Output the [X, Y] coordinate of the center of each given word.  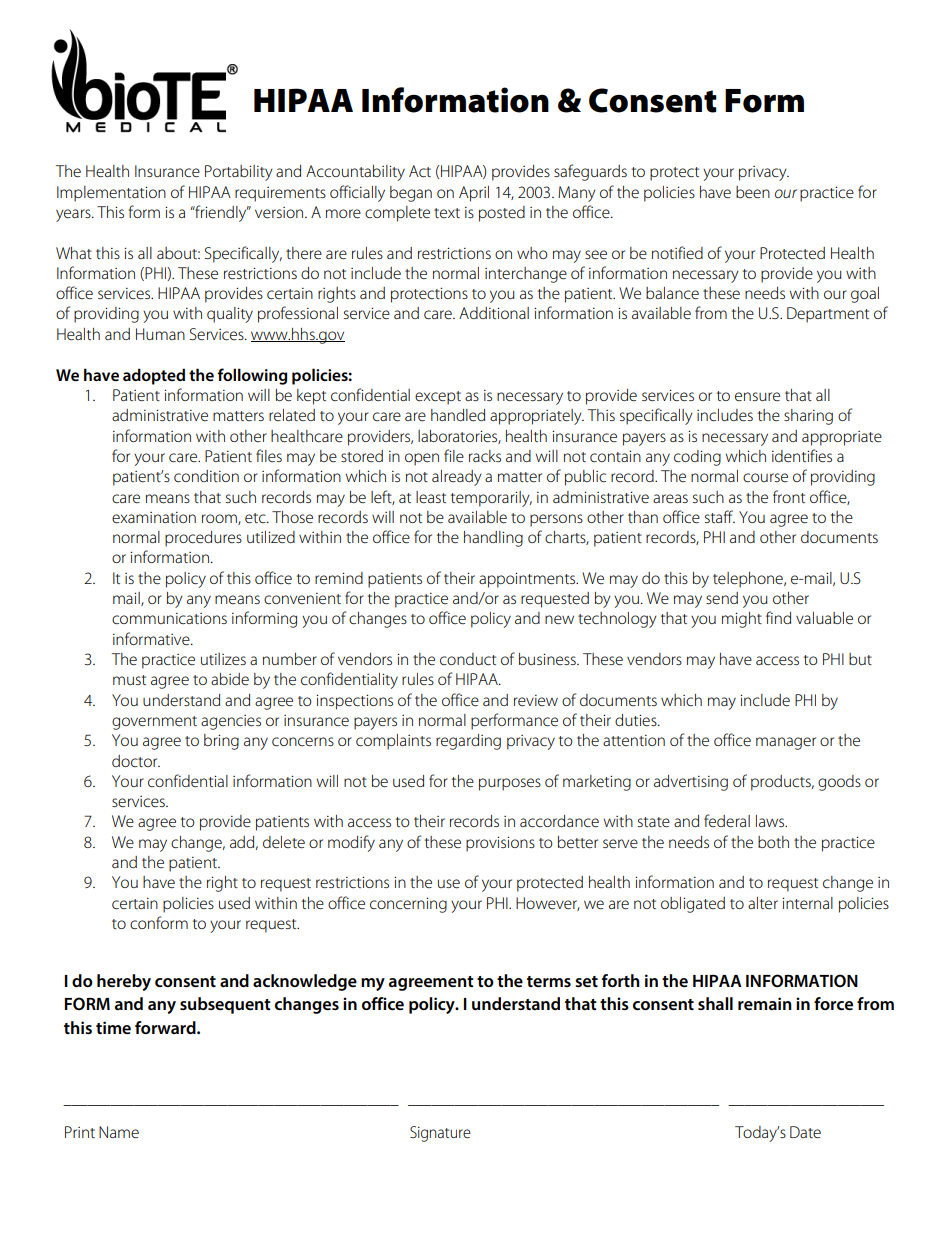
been [753, 192]
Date [805, 1132]
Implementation [111, 194]
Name [119, 1132]
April [474, 194]
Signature [440, 1134]
